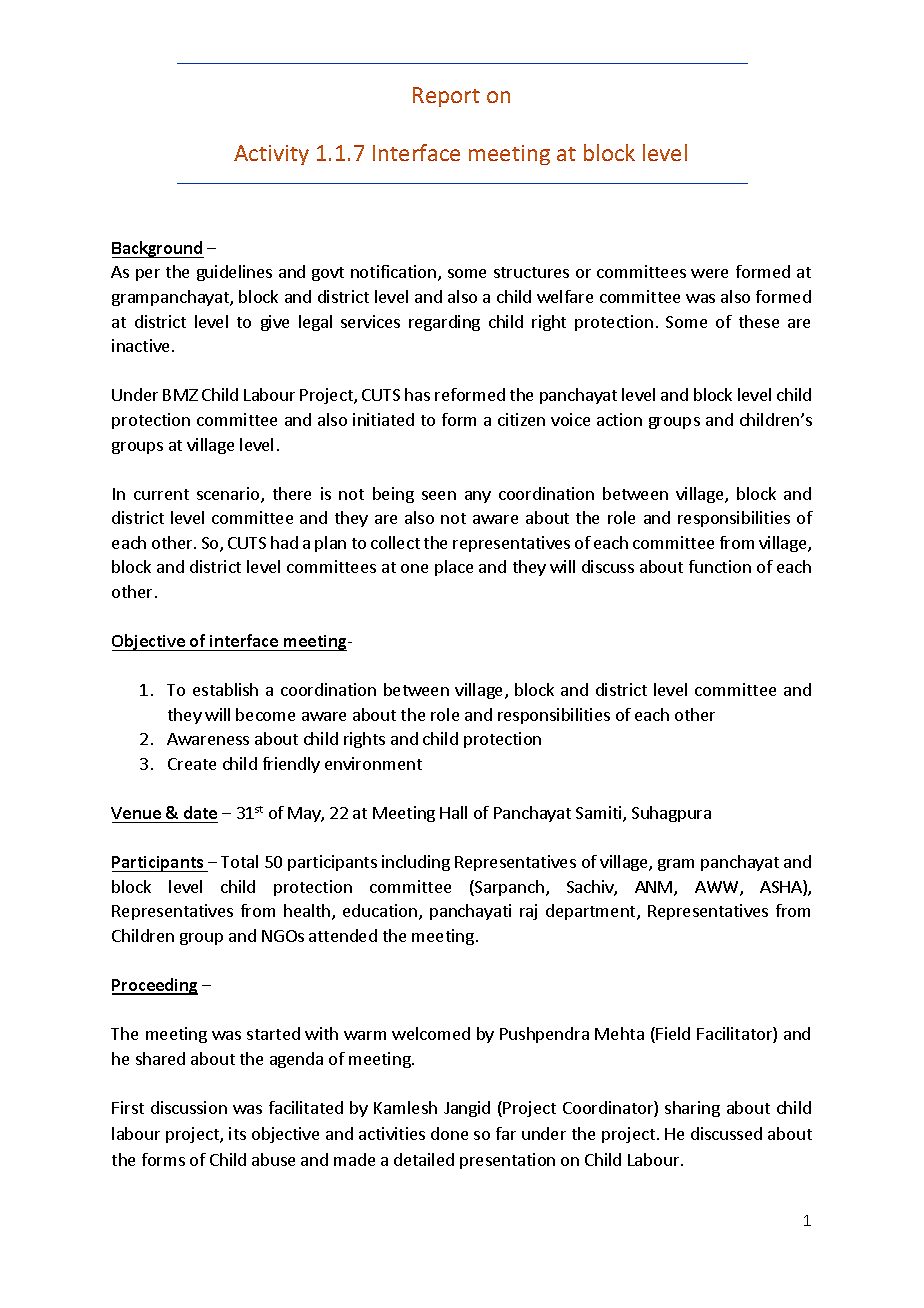  What do you see at coordinates (200, 812) in the screenshot?
I see `date` at bounding box center [200, 812].
